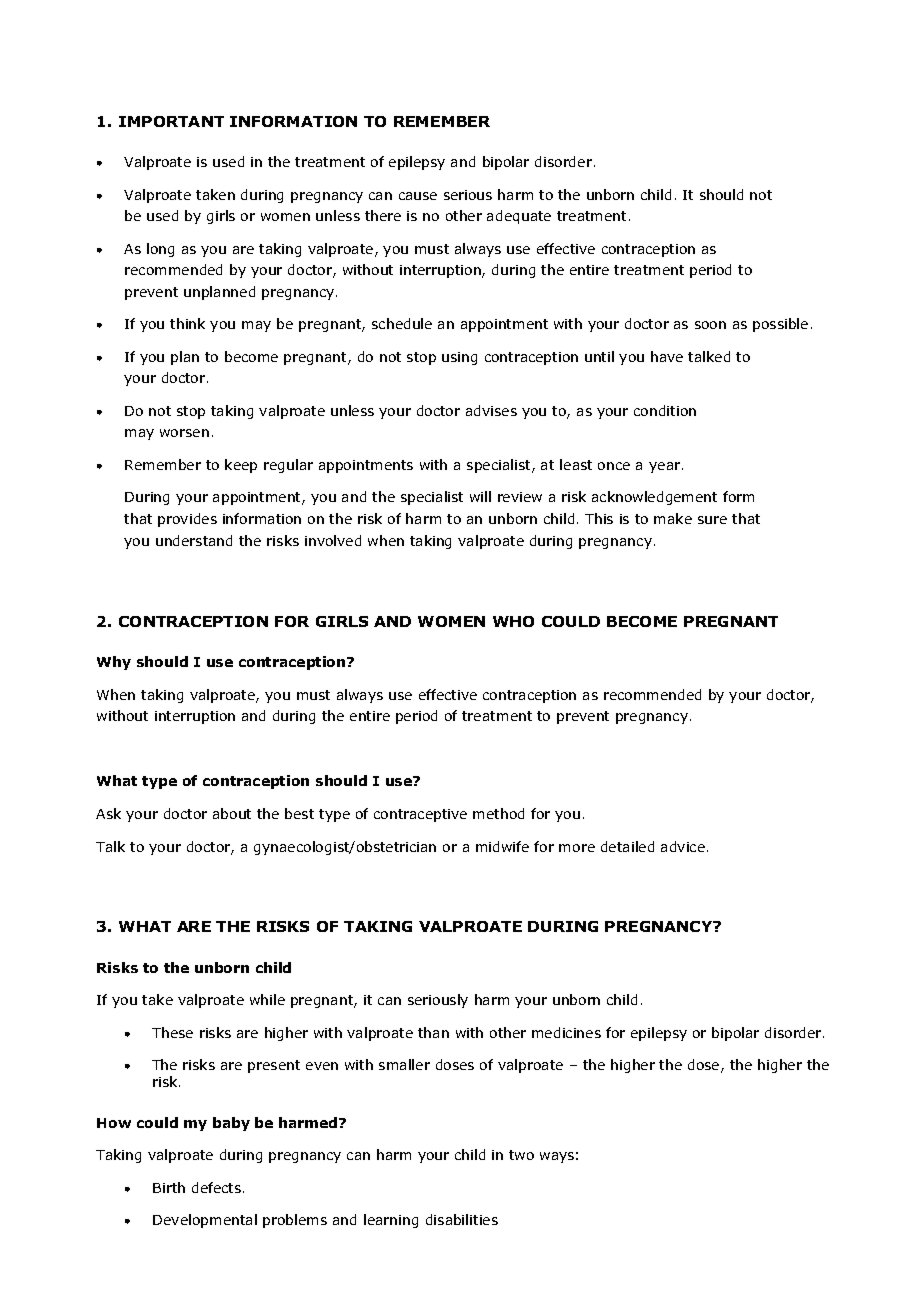  What do you see at coordinates (171, 121) in the screenshot?
I see `IMPORTANT` at bounding box center [171, 121].
